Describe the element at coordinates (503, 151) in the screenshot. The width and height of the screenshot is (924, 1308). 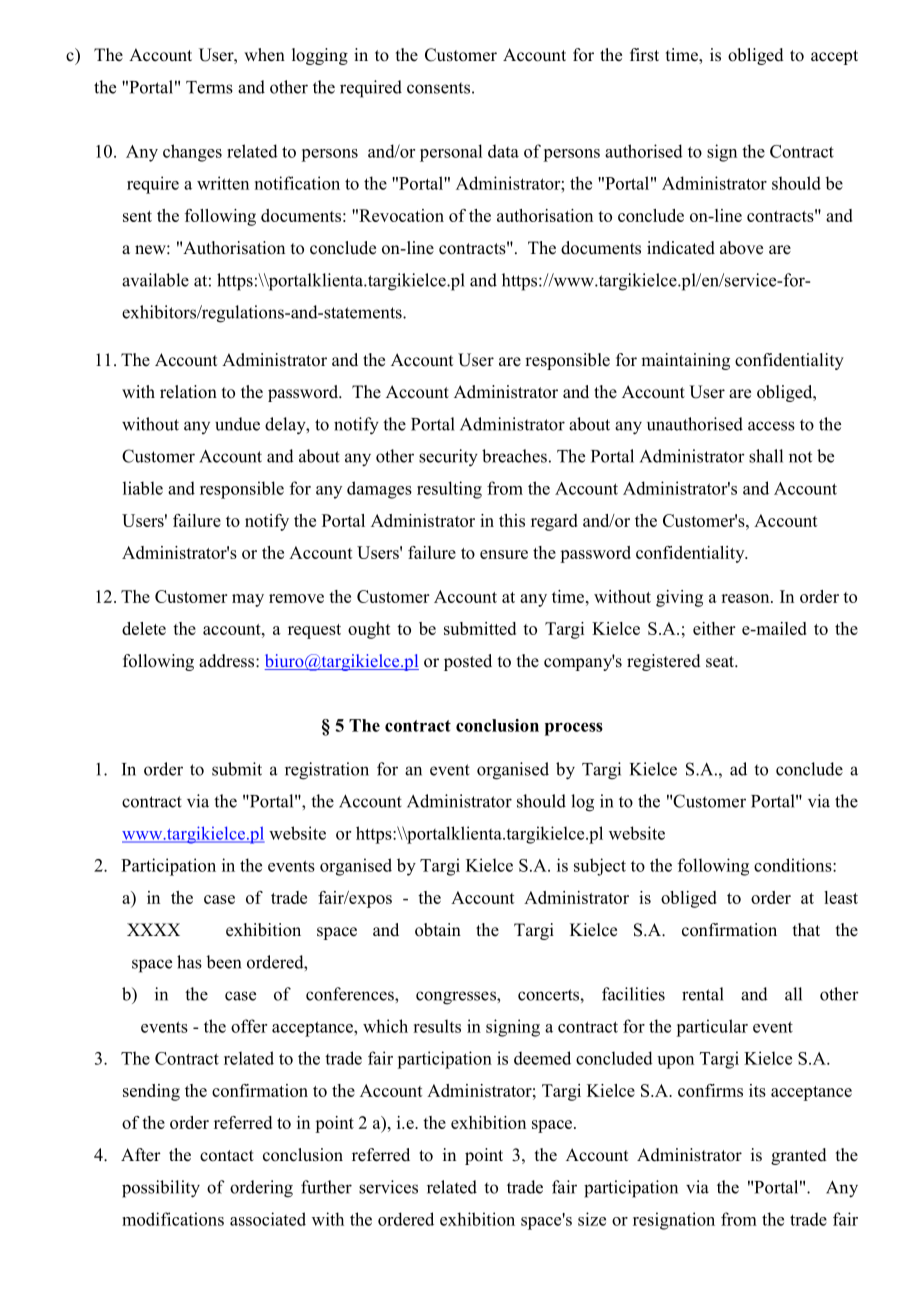
I see `data` at that location.
